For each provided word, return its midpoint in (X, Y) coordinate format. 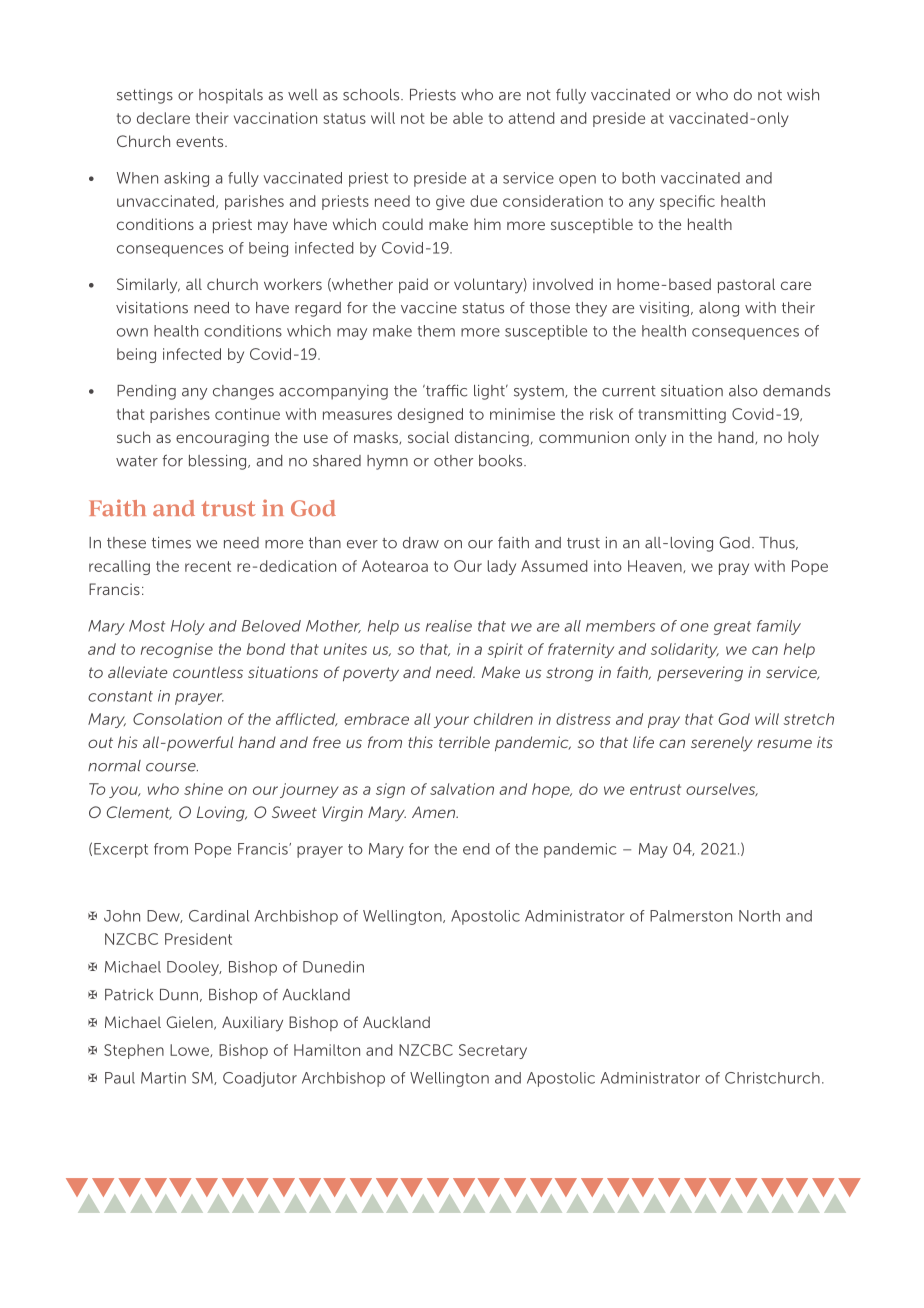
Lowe (190, 1050)
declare (163, 118)
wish (803, 95)
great (732, 628)
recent (208, 566)
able (468, 118)
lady (502, 567)
